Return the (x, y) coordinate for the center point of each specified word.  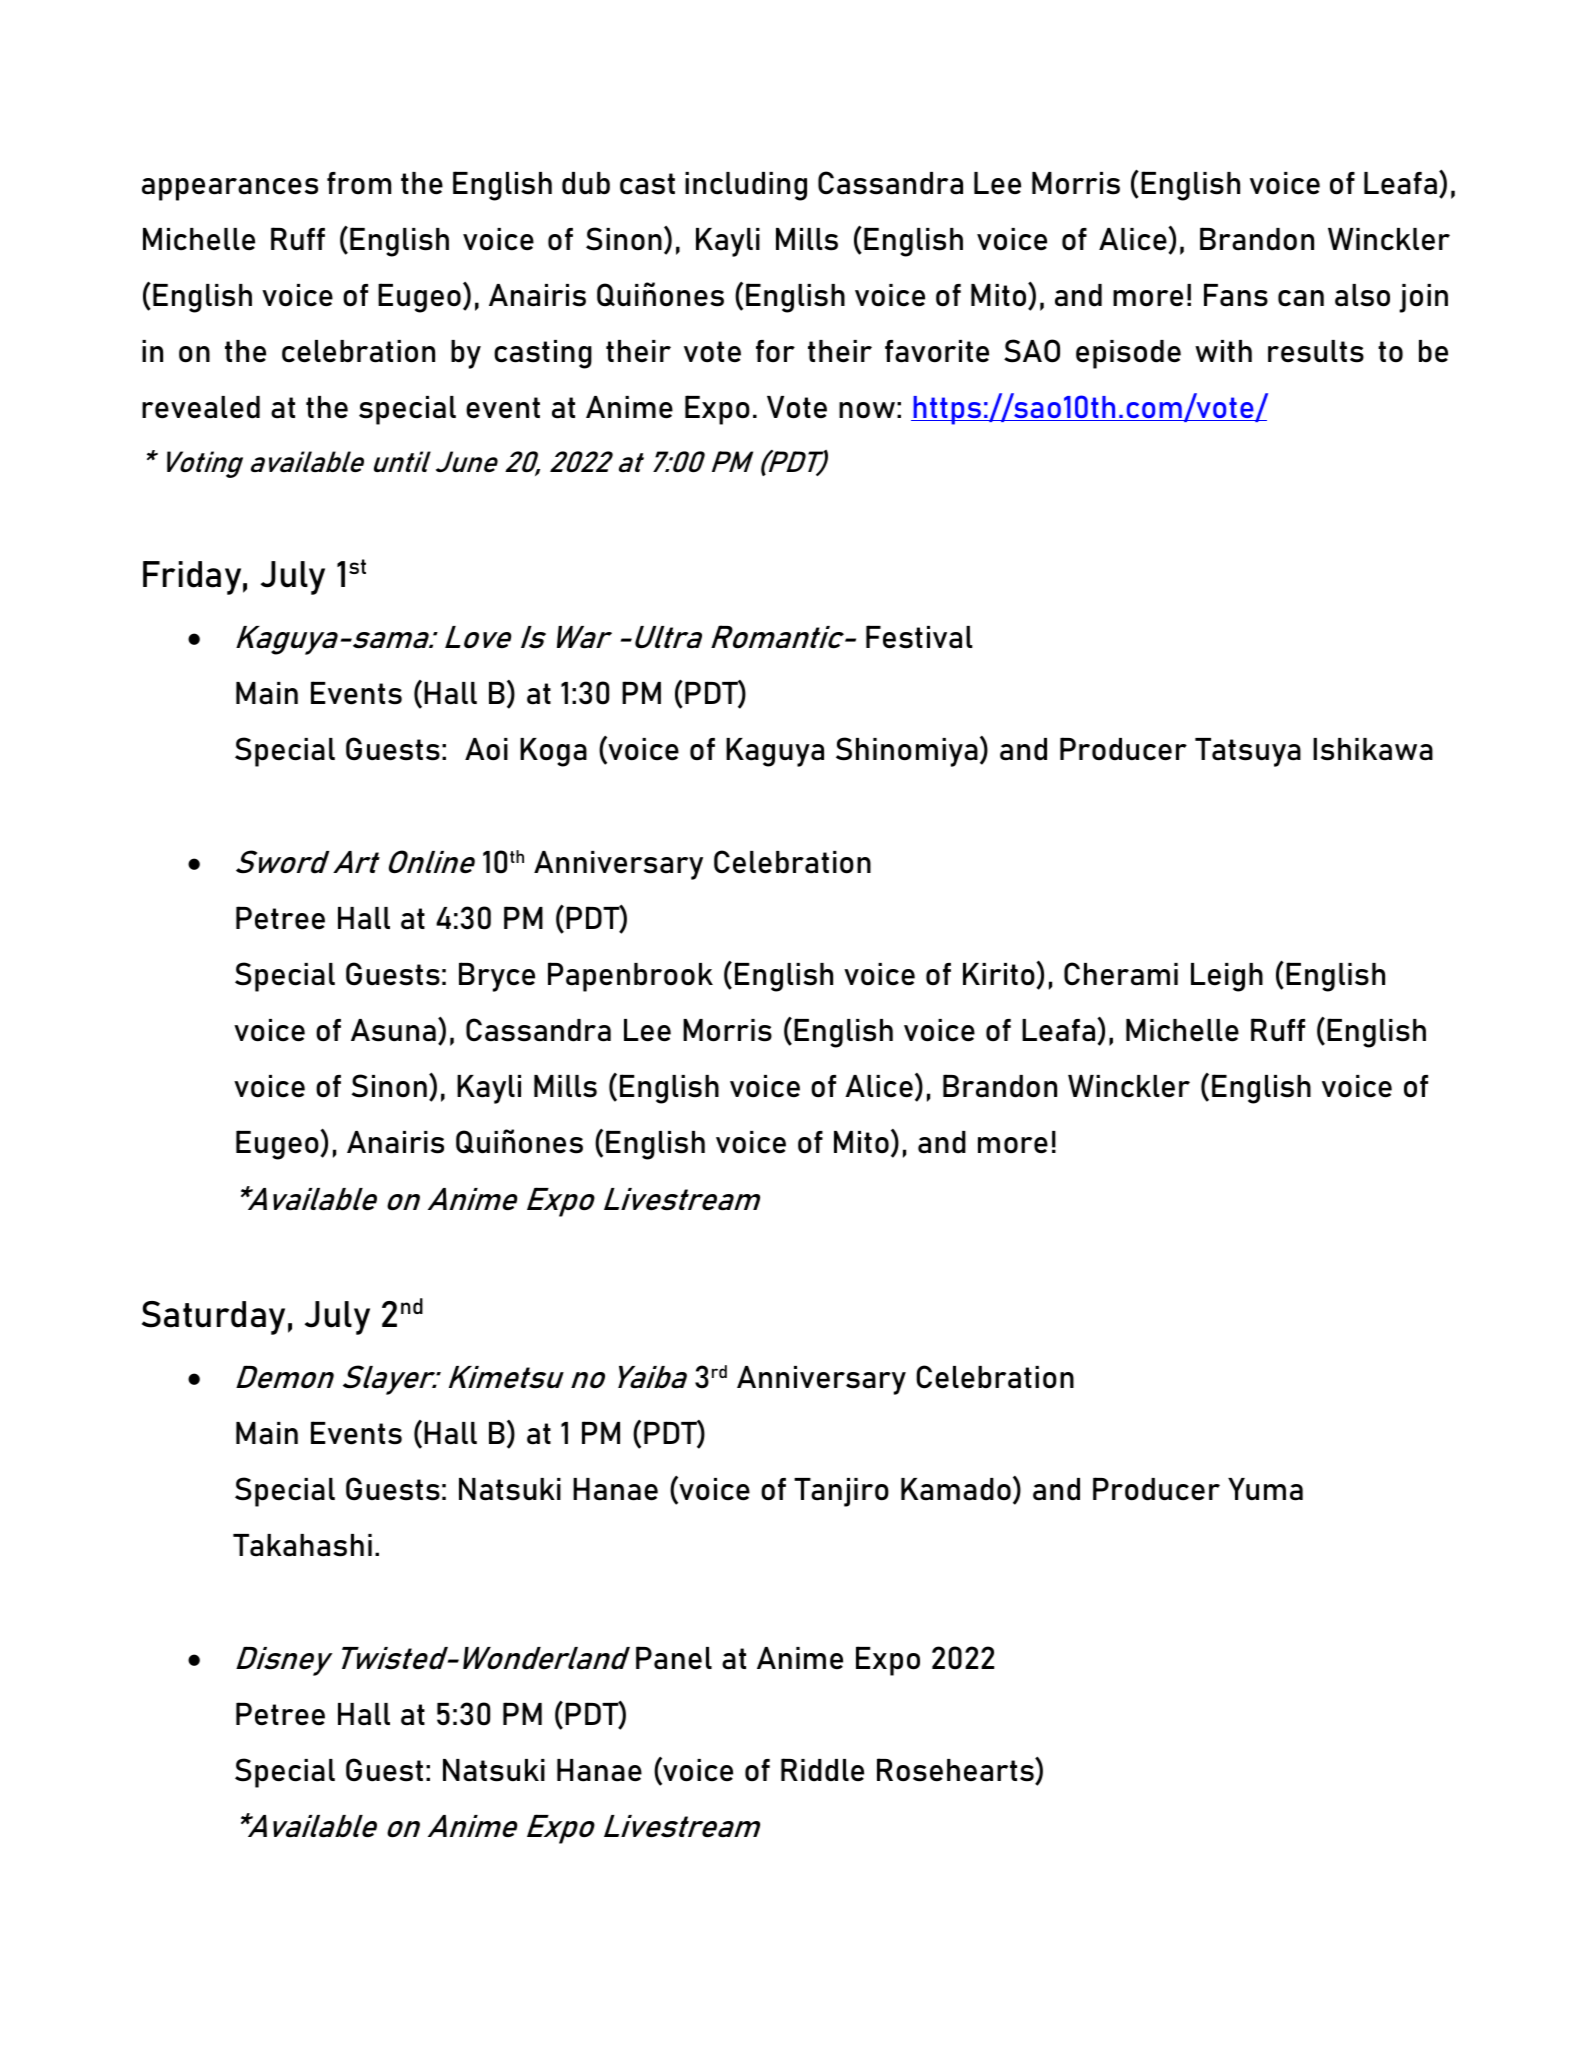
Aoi (486, 749)
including (746, 186)
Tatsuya (1248, 752)
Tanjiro (841, 1492)
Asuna (393, 1030)
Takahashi (302, 1545)
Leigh (1227, 977)
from (359, 183)
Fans (1236, 295)
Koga (553, 752)
